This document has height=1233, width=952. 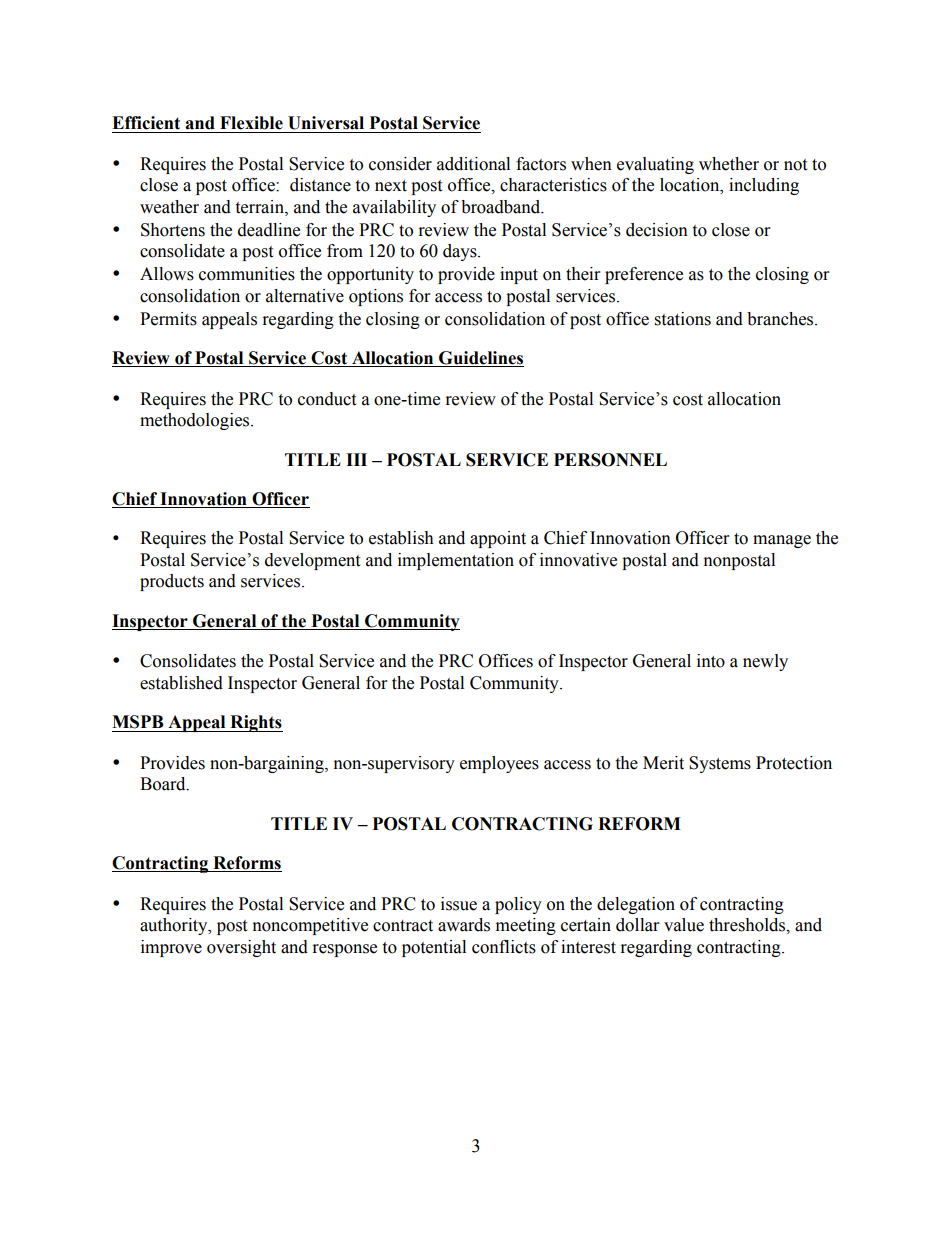 What do you see at coordinates (684, 925) in the document?
I see `value` at bounding box center [684, 925].
